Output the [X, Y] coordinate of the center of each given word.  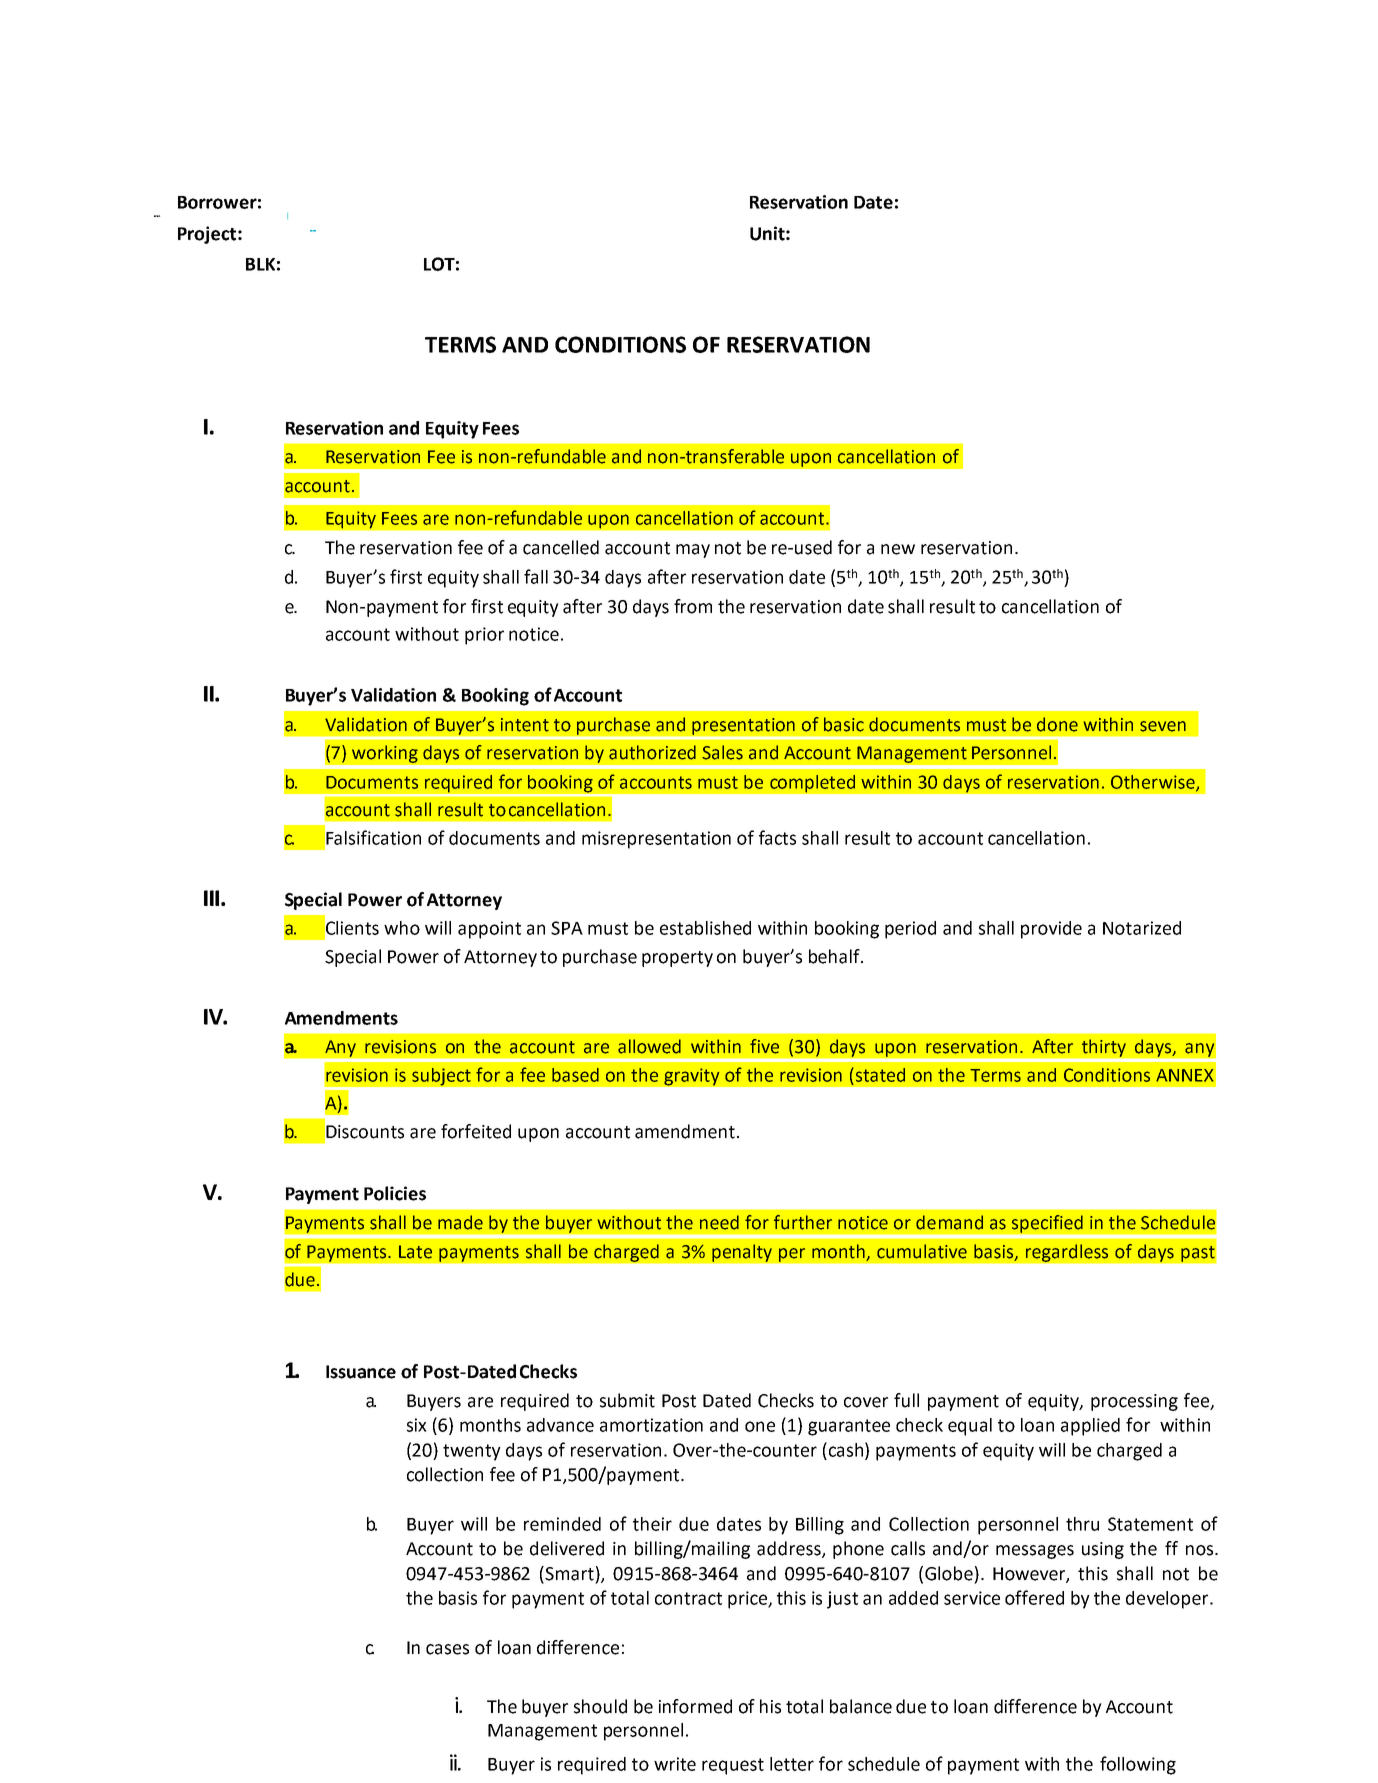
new [898, 549]
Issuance [361, 1372]
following [1138, 1765]
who [402, 928]
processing [1134, 1402]
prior [484, 636]
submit [627, 1400]
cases [447, 1649]
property [677, 959]
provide [1051, 930]
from [693, 606]
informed [695, 1706]
